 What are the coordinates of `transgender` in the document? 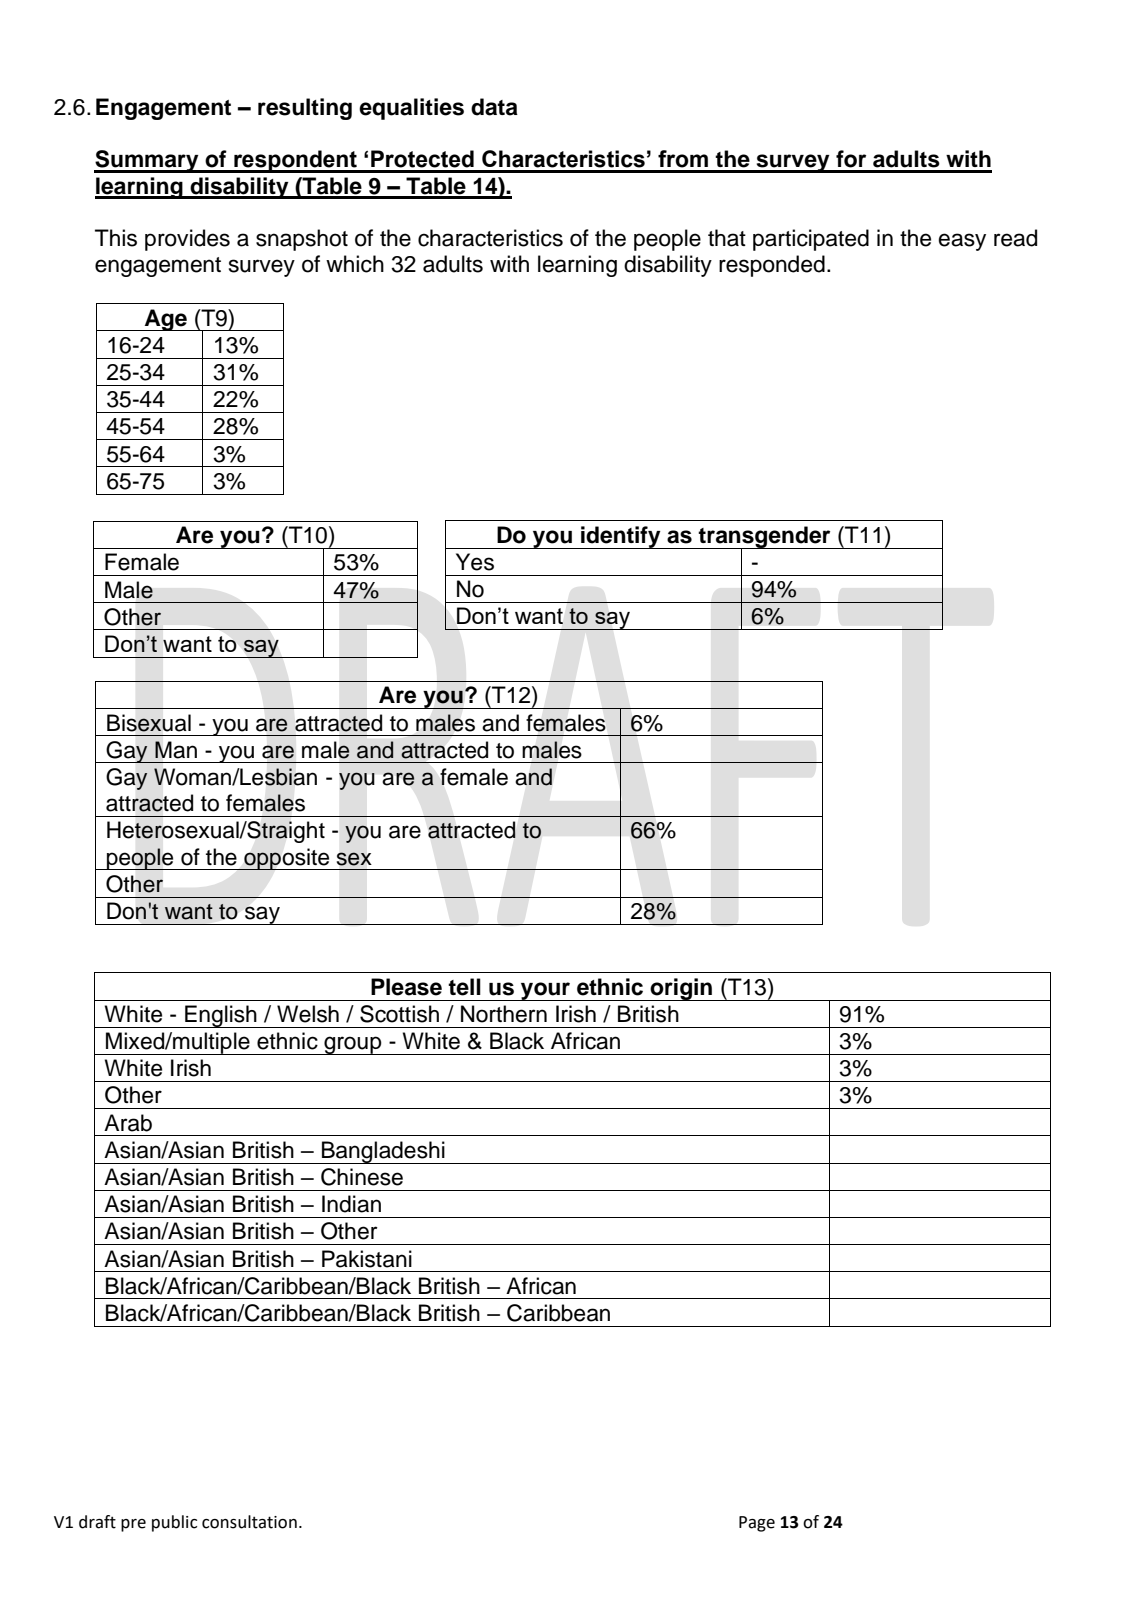 It's located at (765, 538).
